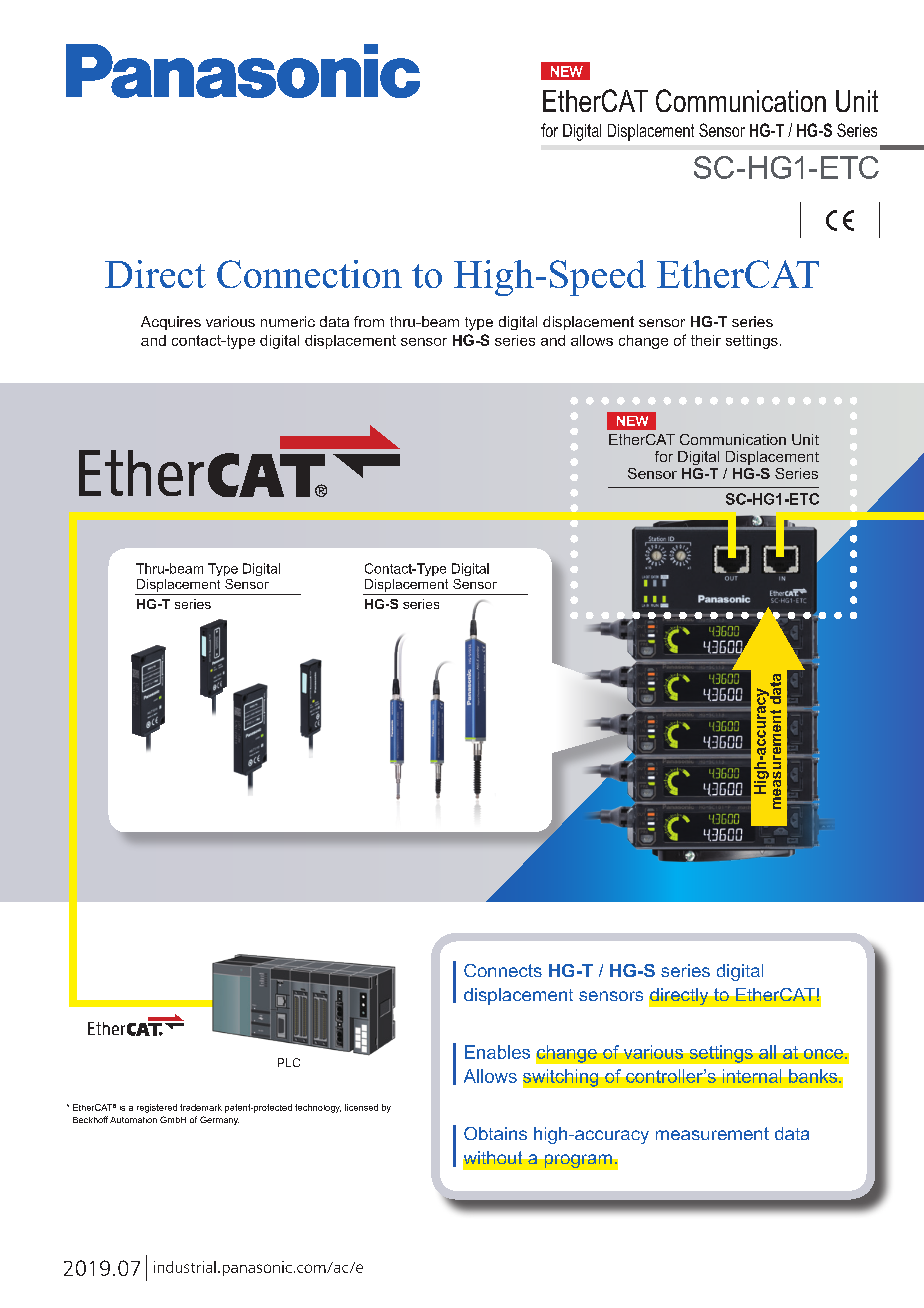 This screenshot has height=1308, width=924. I want to click on Enables, so click(497, 1052).
